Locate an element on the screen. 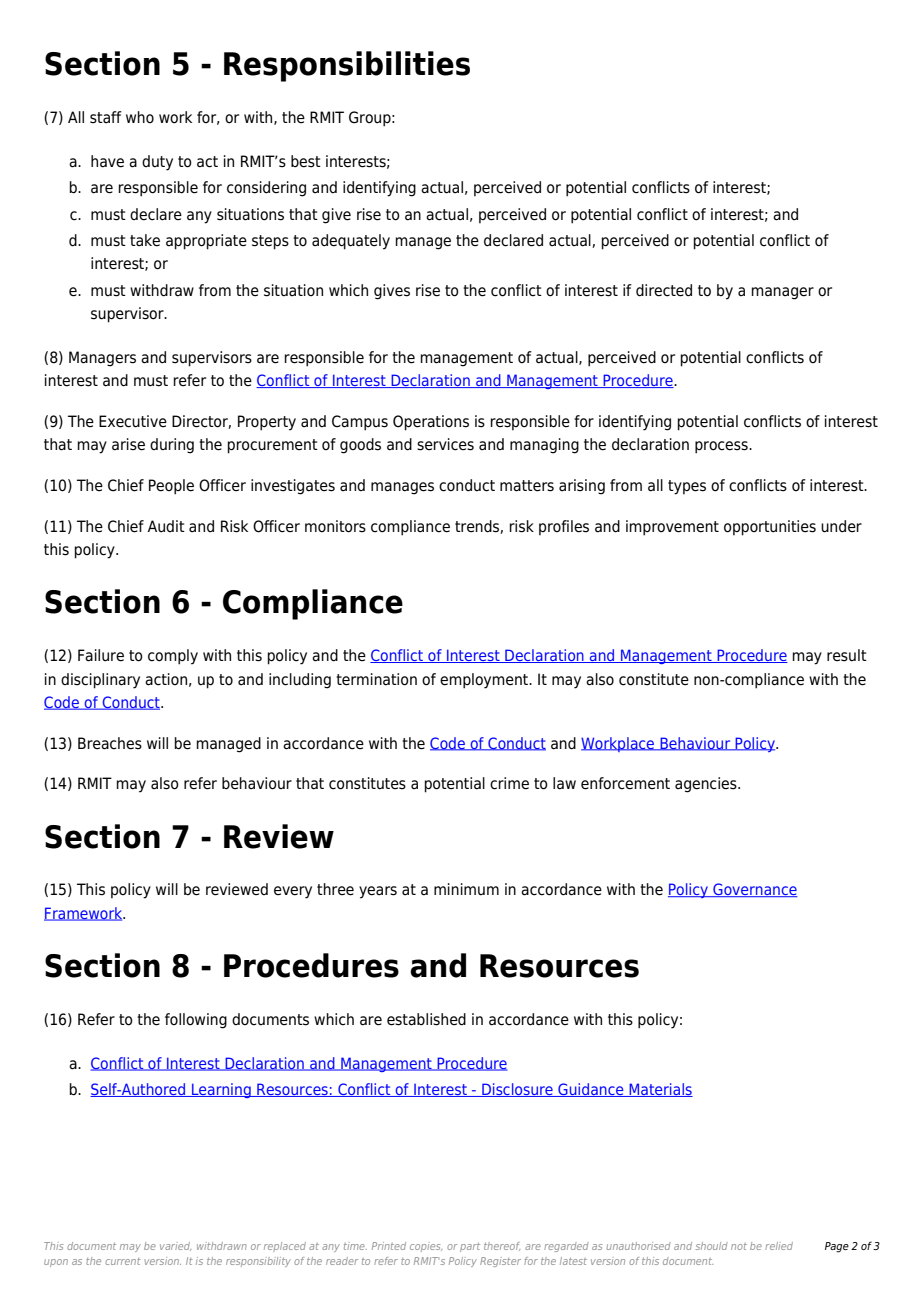  Governance is located at coordinates (754, 890).
